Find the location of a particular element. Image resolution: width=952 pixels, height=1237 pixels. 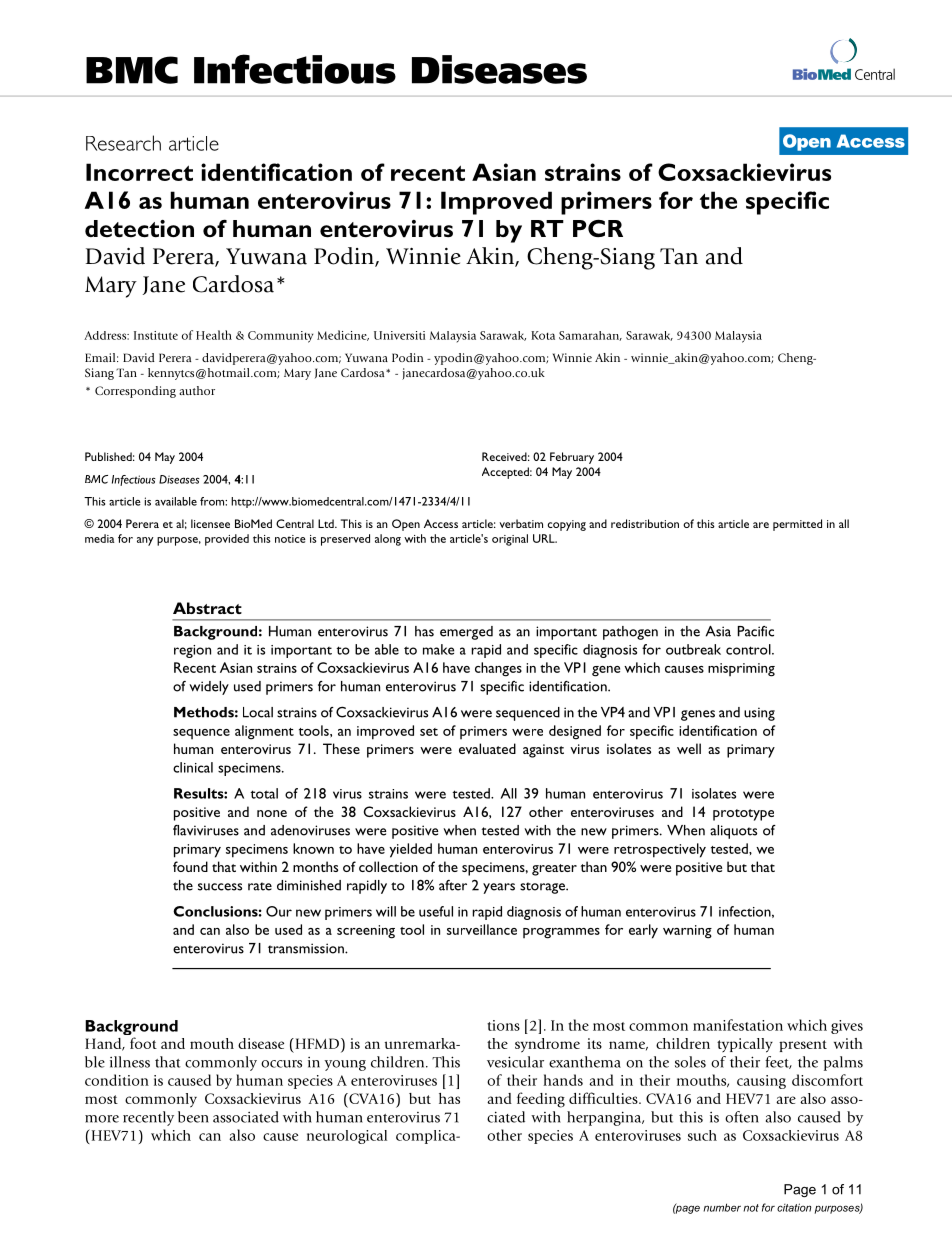

widely is located at coordinates (209, 688).
